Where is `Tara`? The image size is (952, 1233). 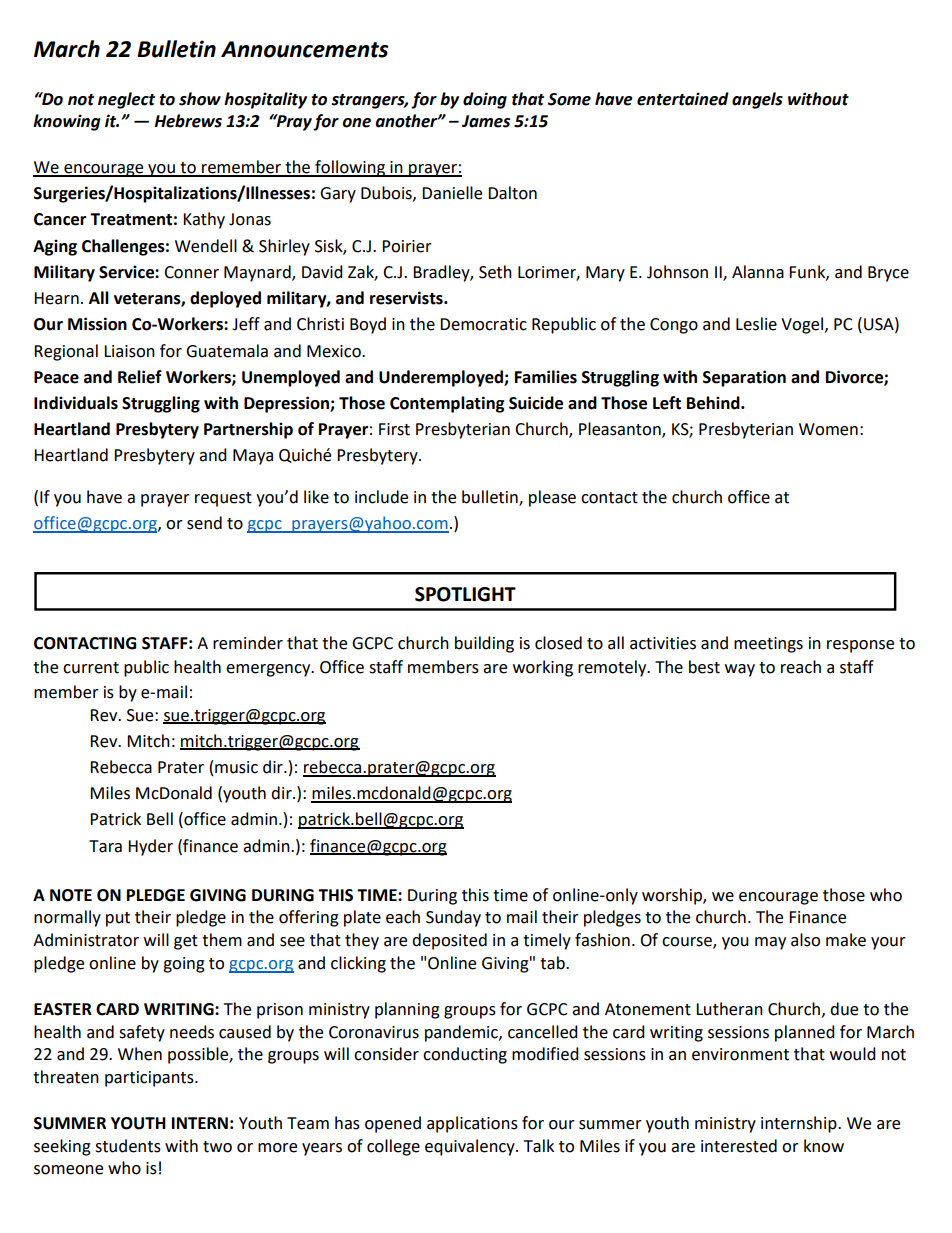 Tara is located at coordinates (105, 846).
